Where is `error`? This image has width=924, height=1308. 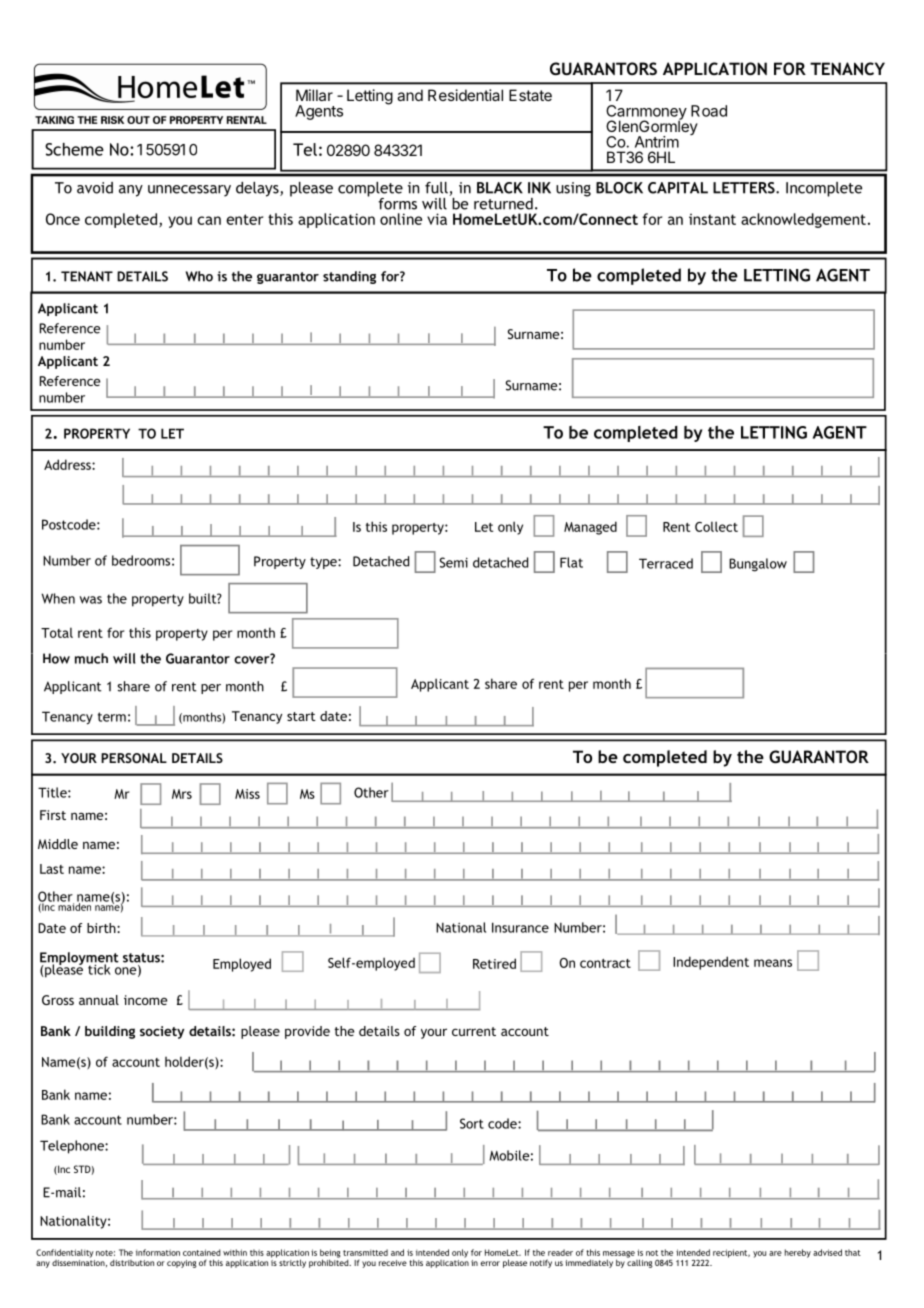
error is located at coordinates (490, 1263).
